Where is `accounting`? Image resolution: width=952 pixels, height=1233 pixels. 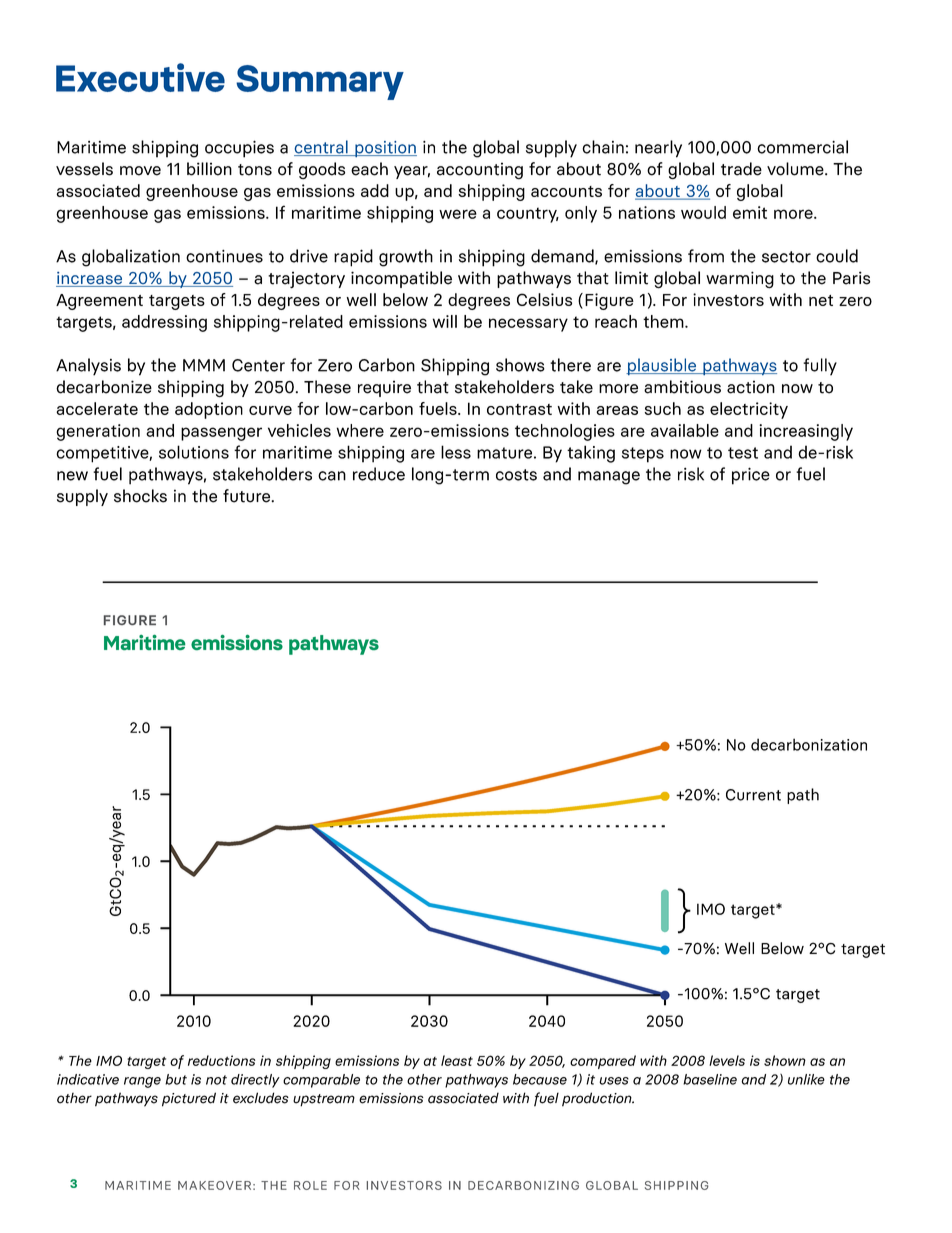 accounting is located at coordinates (480, 170).
